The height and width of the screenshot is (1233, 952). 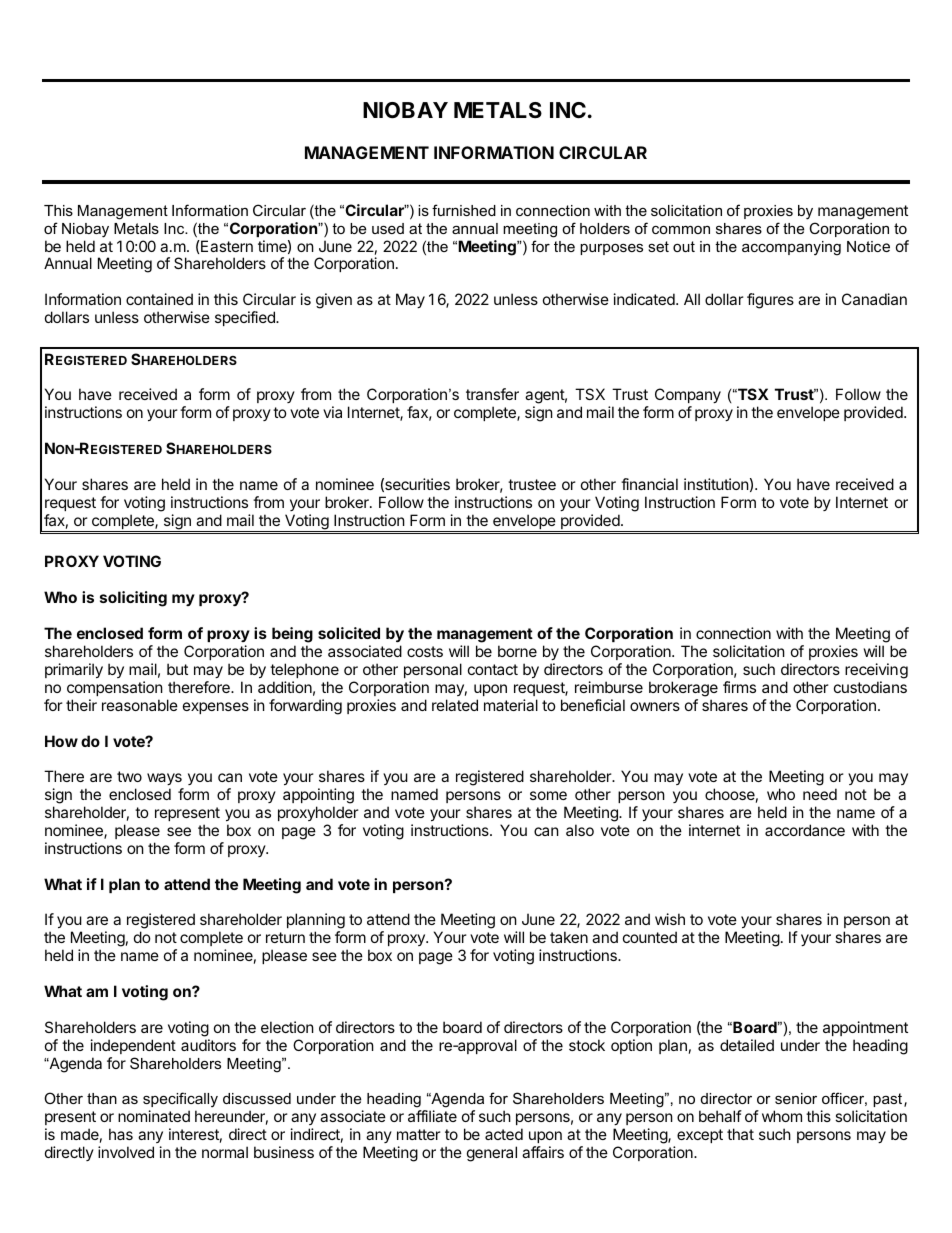 What do you see at coordinates (548, 795) in the screenshot?
I see `some` at bounding box center [548, 795].
